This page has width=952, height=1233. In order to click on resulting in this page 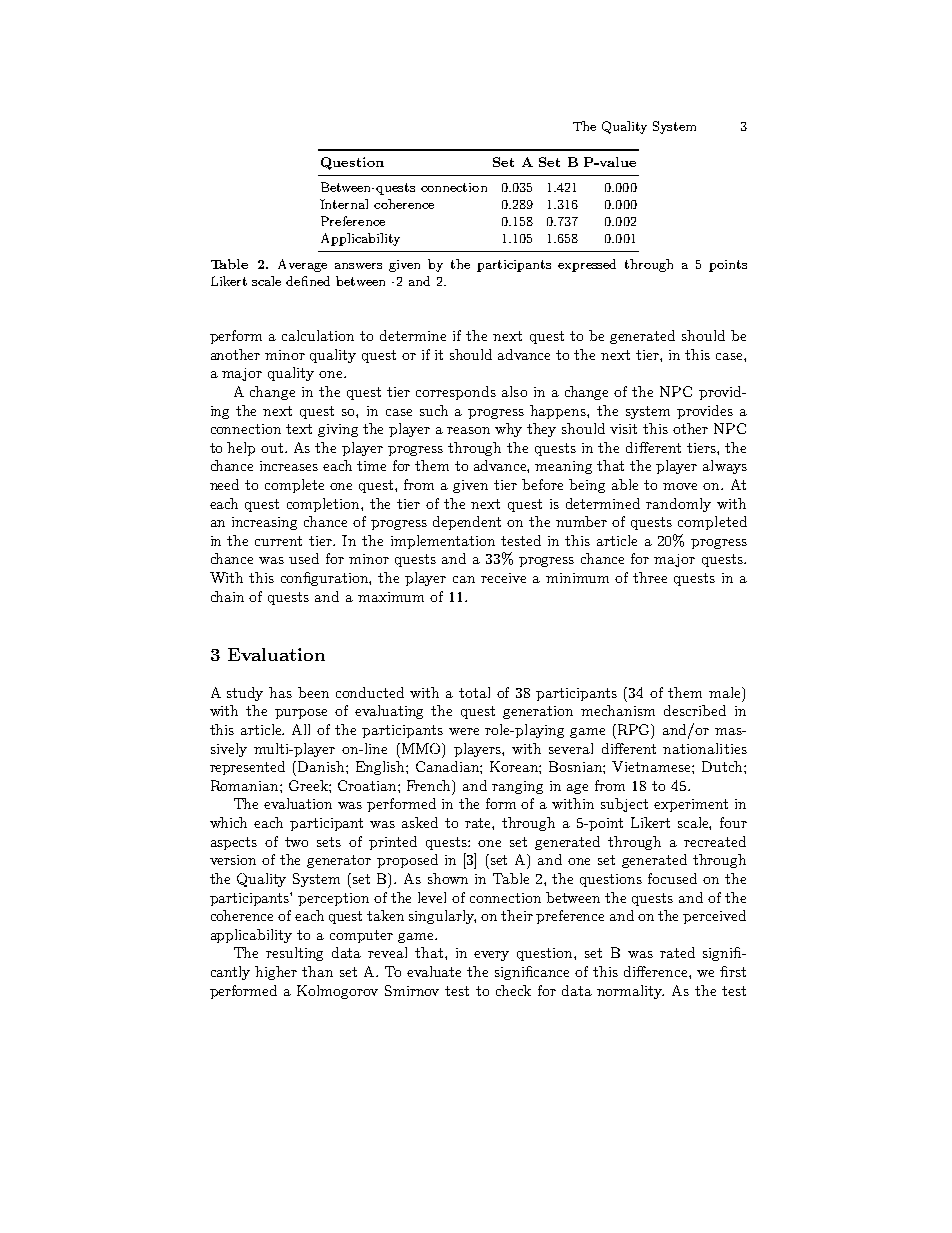, I will do `click(294, 954)`.
